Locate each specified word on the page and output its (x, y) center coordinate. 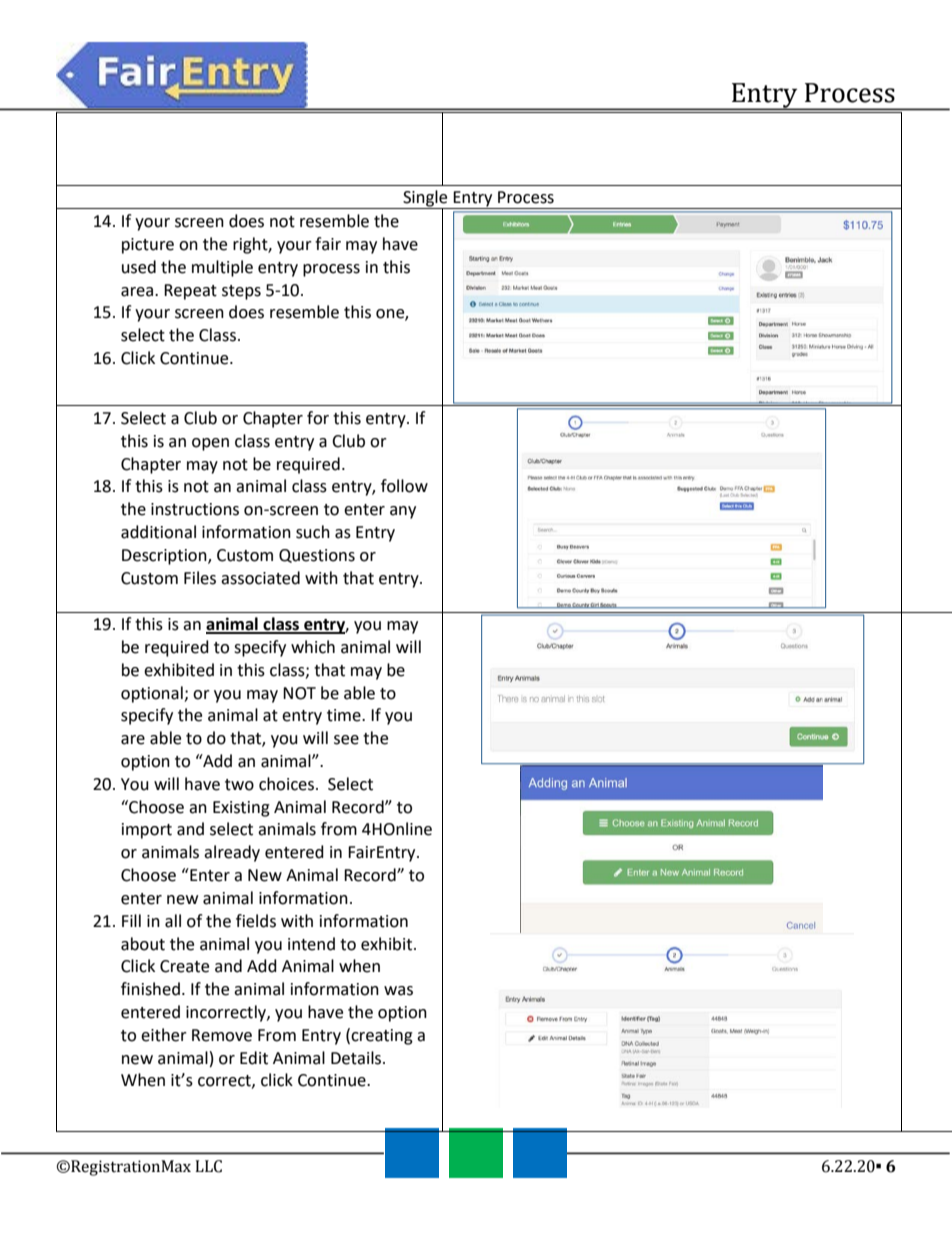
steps (241, 292)
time (345, 715)
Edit (254, 1058)
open (210, 444)
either (164, 1035)
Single (425, 199)
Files (200, 578)
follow (404, 486)
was (398, 991)
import (147, 831)
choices (286, 784)
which (313, 647)
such (313, 532)
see (346, 740)
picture (148, 246)
